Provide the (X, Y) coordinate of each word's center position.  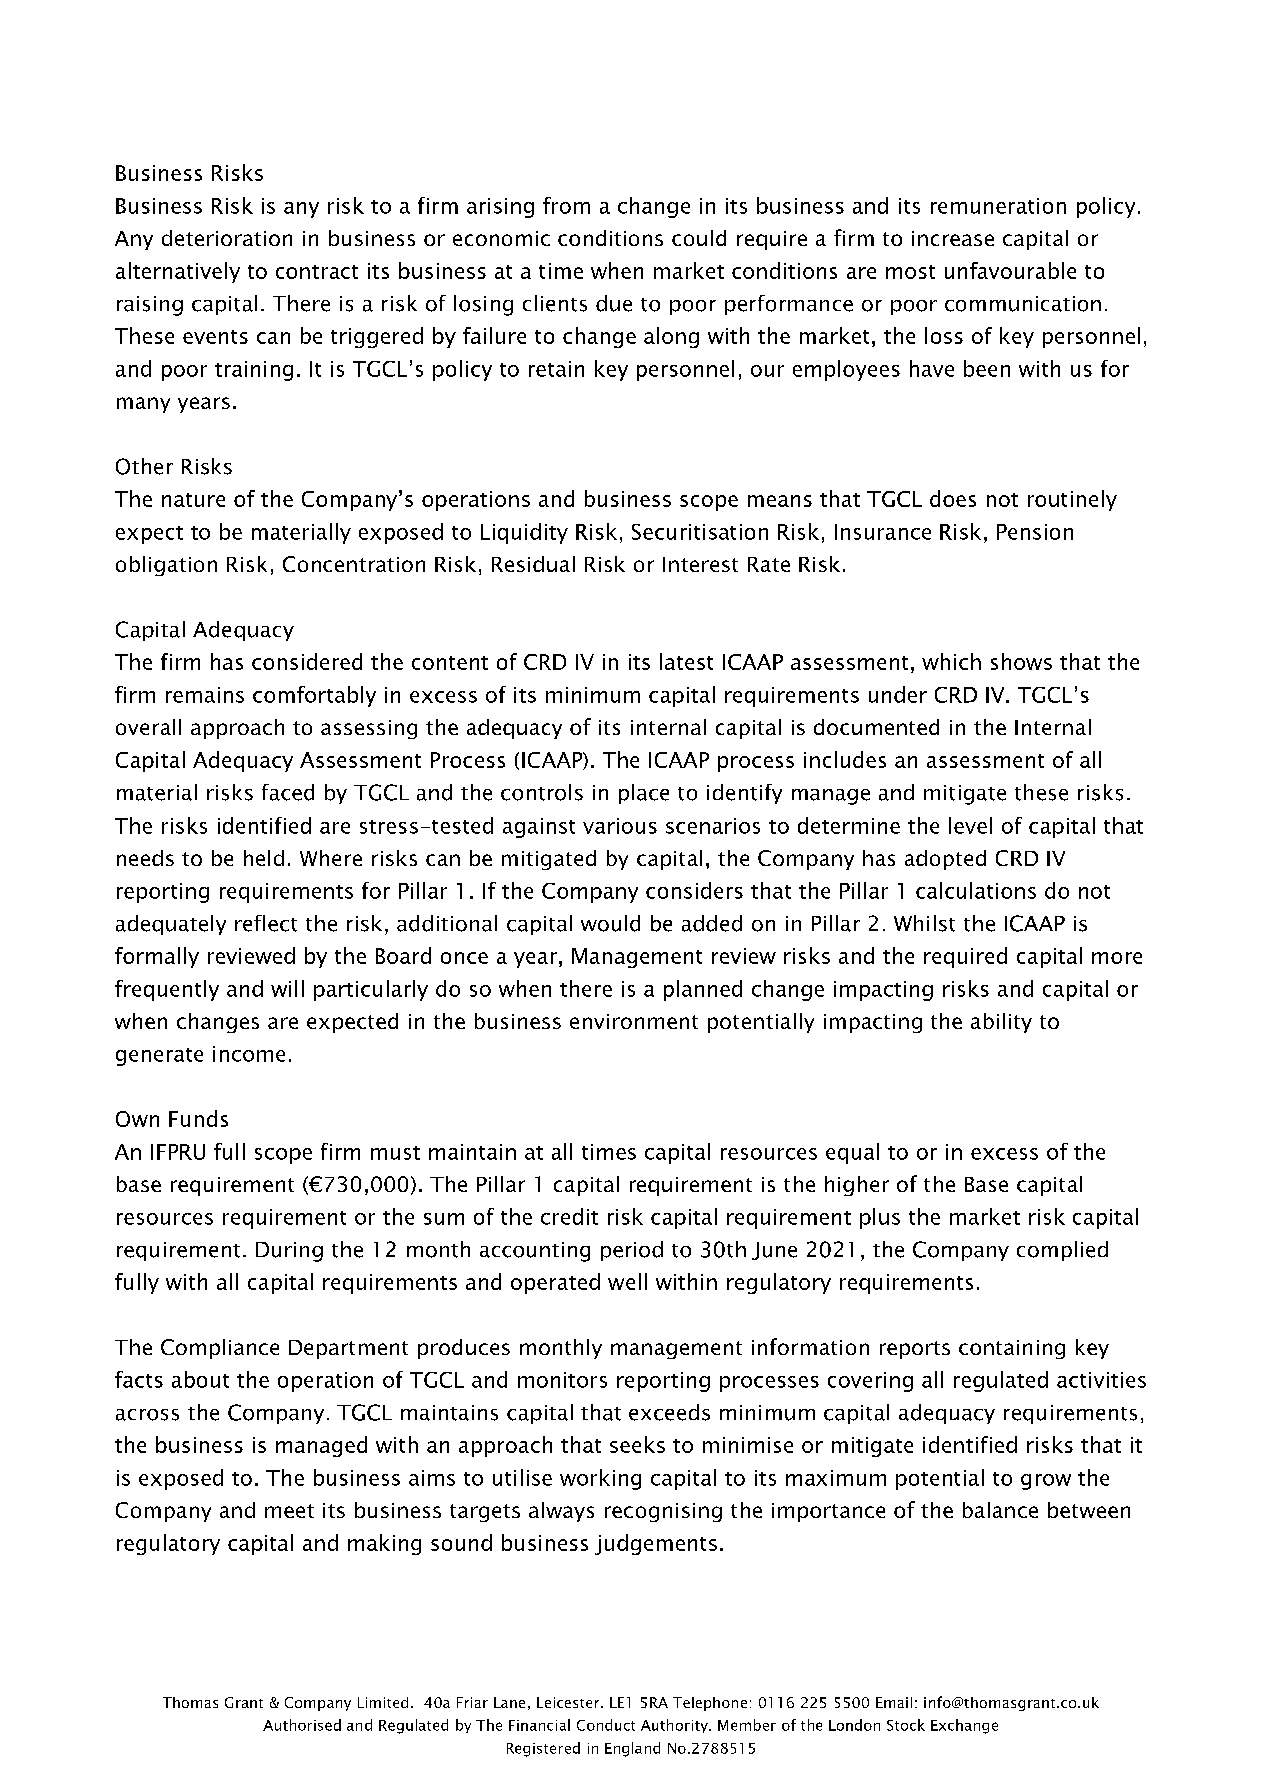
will (287, 988)
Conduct (606, 1725)
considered (307, 661)
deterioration (227, 238)
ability (1001, 1023)
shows (1021, 661)
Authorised (302, 1725)
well (627, 1281)
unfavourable (1010, 270)
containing (1012, 1349)
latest (686, 661)
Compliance (220, 1349)
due (614, 303)
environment (634, 1021)
